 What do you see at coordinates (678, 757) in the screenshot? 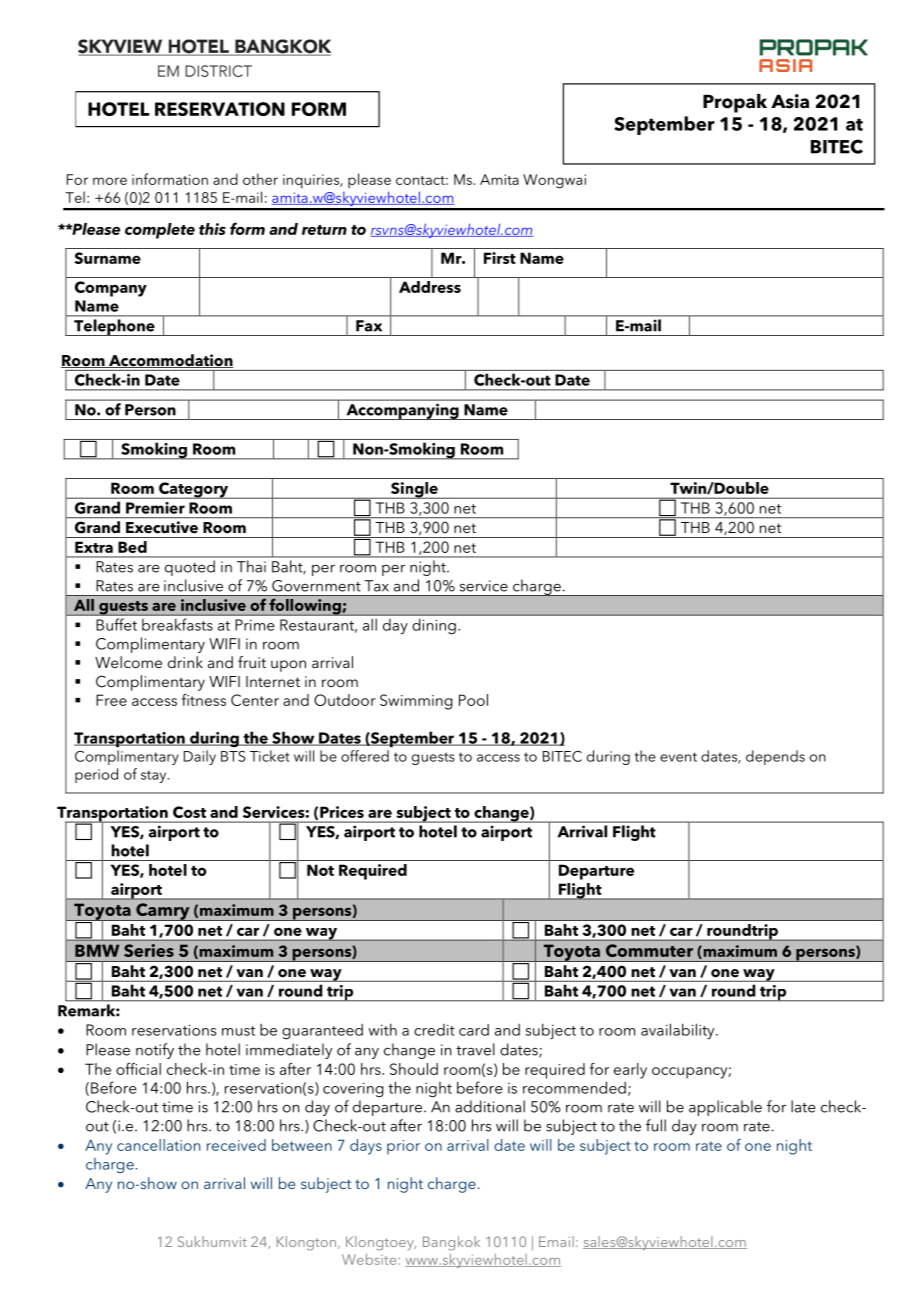
I see `event` at bounding box center [678, 757].
